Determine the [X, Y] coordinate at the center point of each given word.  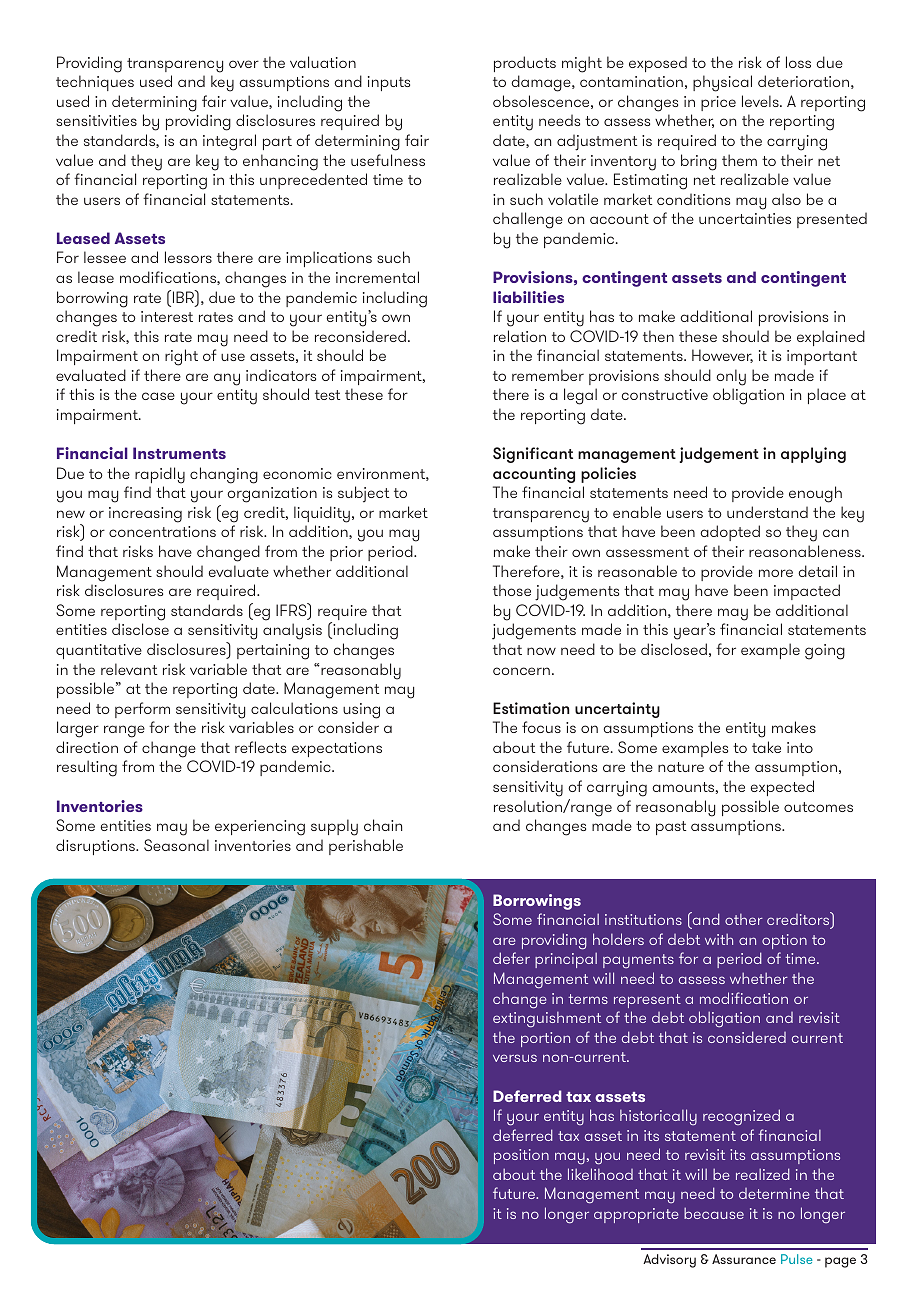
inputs [389, 83]
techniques [95, 83]
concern [521, 671]
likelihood [600, 1174]
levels [761, 101]
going [825, 652]
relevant [129, 669]
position [521, 1156]
